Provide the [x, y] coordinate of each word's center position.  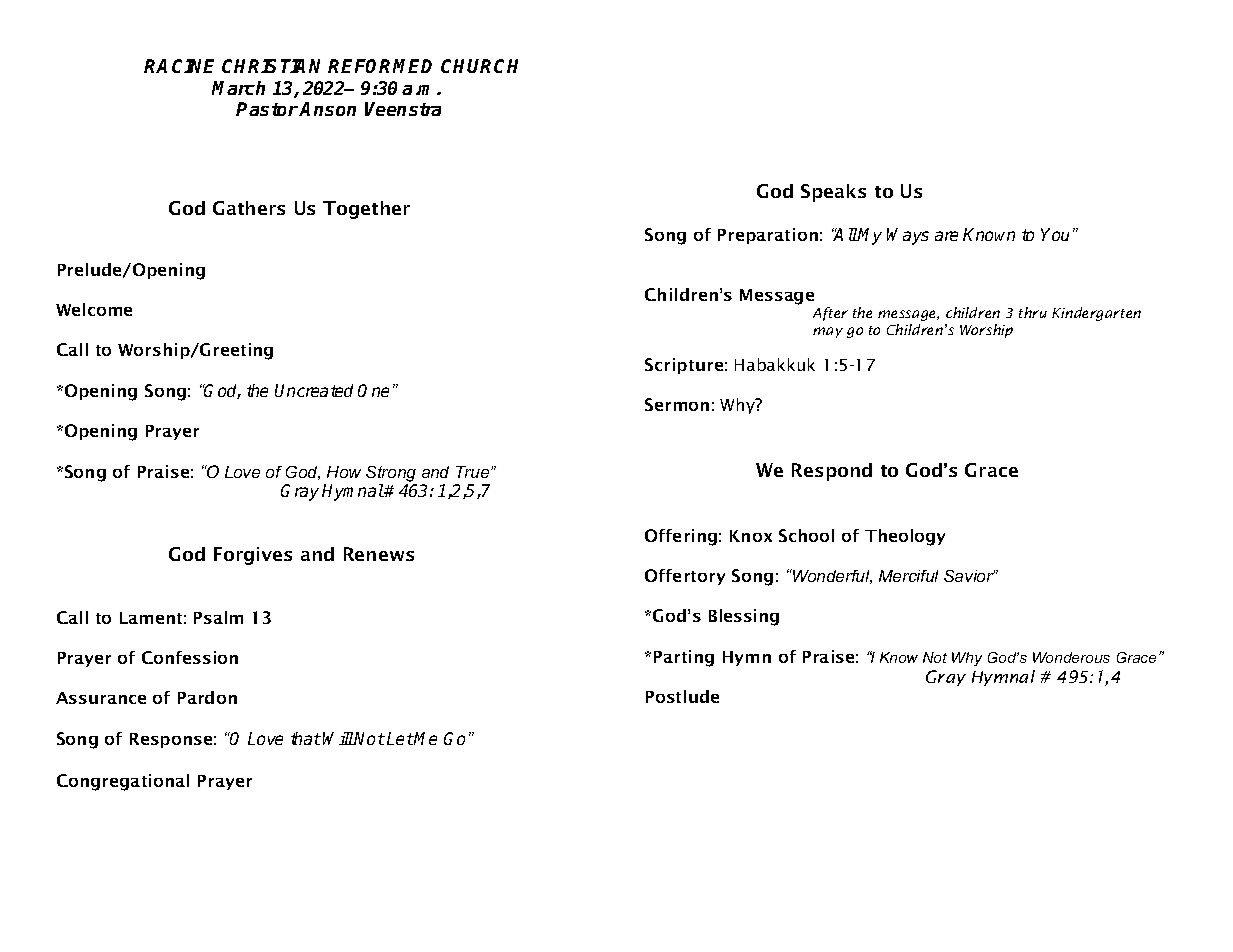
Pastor [267, 109]
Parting [684, 658]
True [474, 472]
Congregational [123, 782]
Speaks [833, 193]
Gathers [249, 208]
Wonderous [1071, 657]
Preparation [768, 236]
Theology [905, 537]
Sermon [677, 404]
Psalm [218, 617]
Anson [327, 109]
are [946, 236]
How [344, 472]
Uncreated [314, 390]
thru [1033, 312]
